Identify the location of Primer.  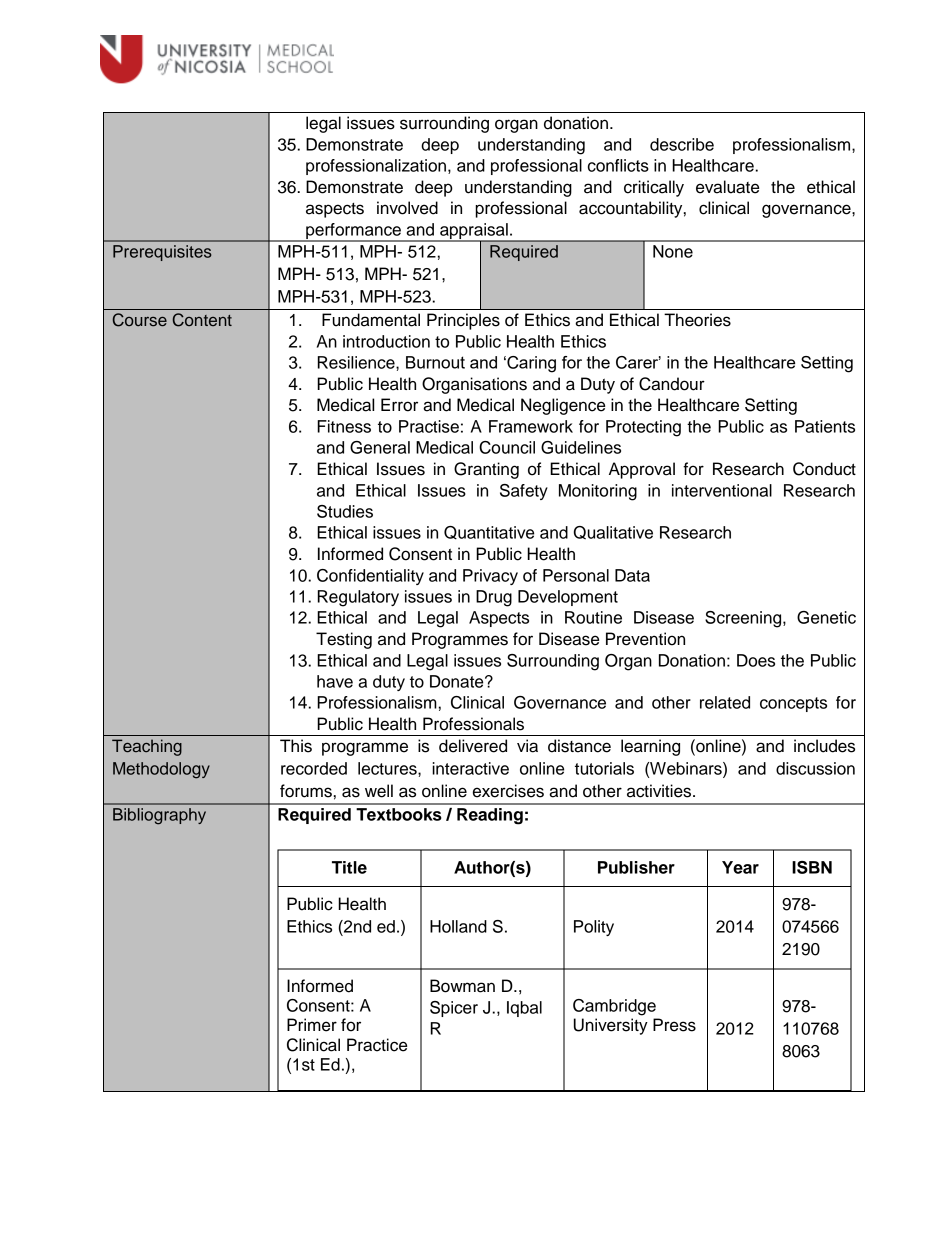
(312, 1025).
